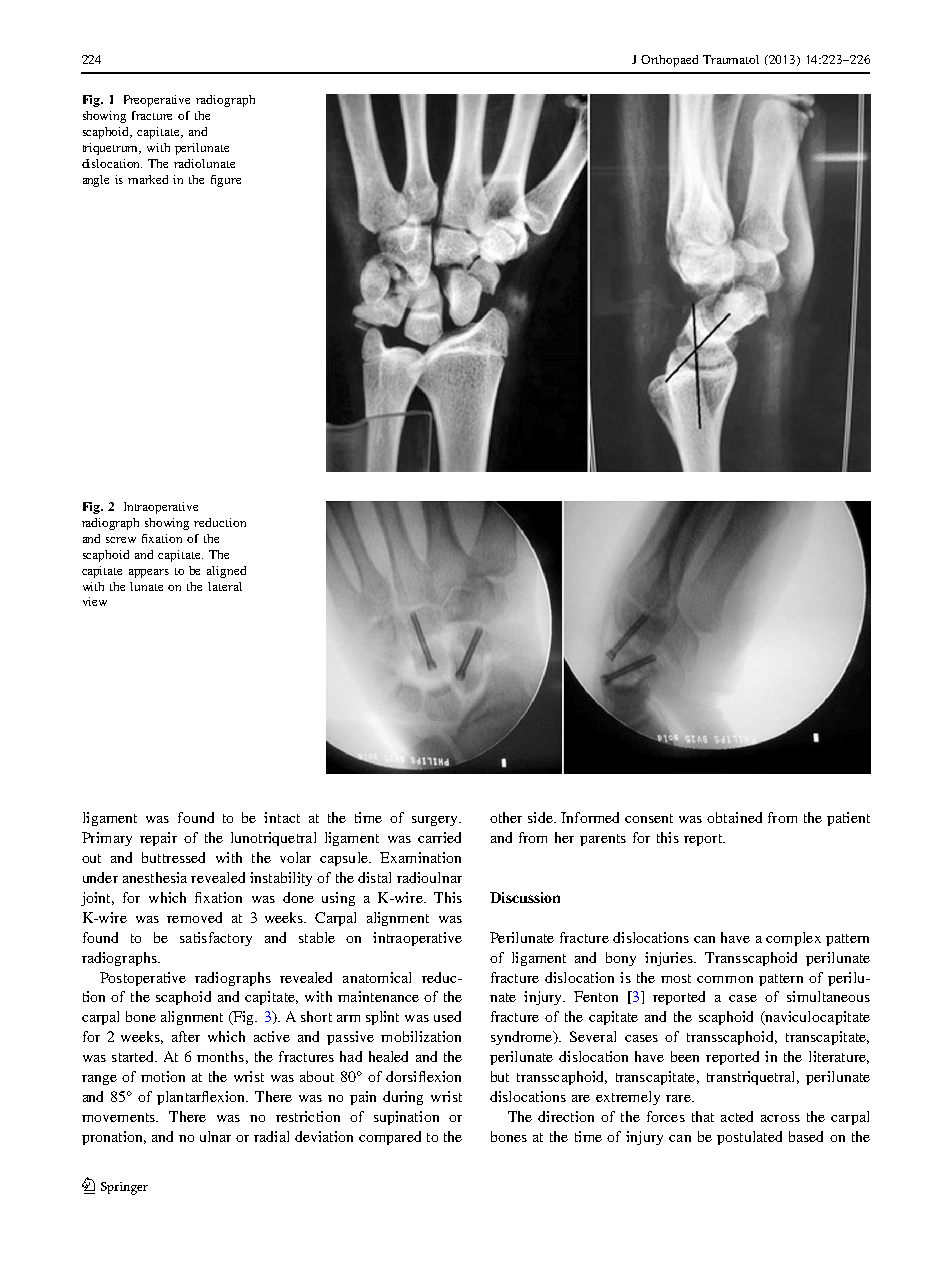  Describe the element at coordinates (226, 572) in the screenshot. I see `aligned` at that location.
